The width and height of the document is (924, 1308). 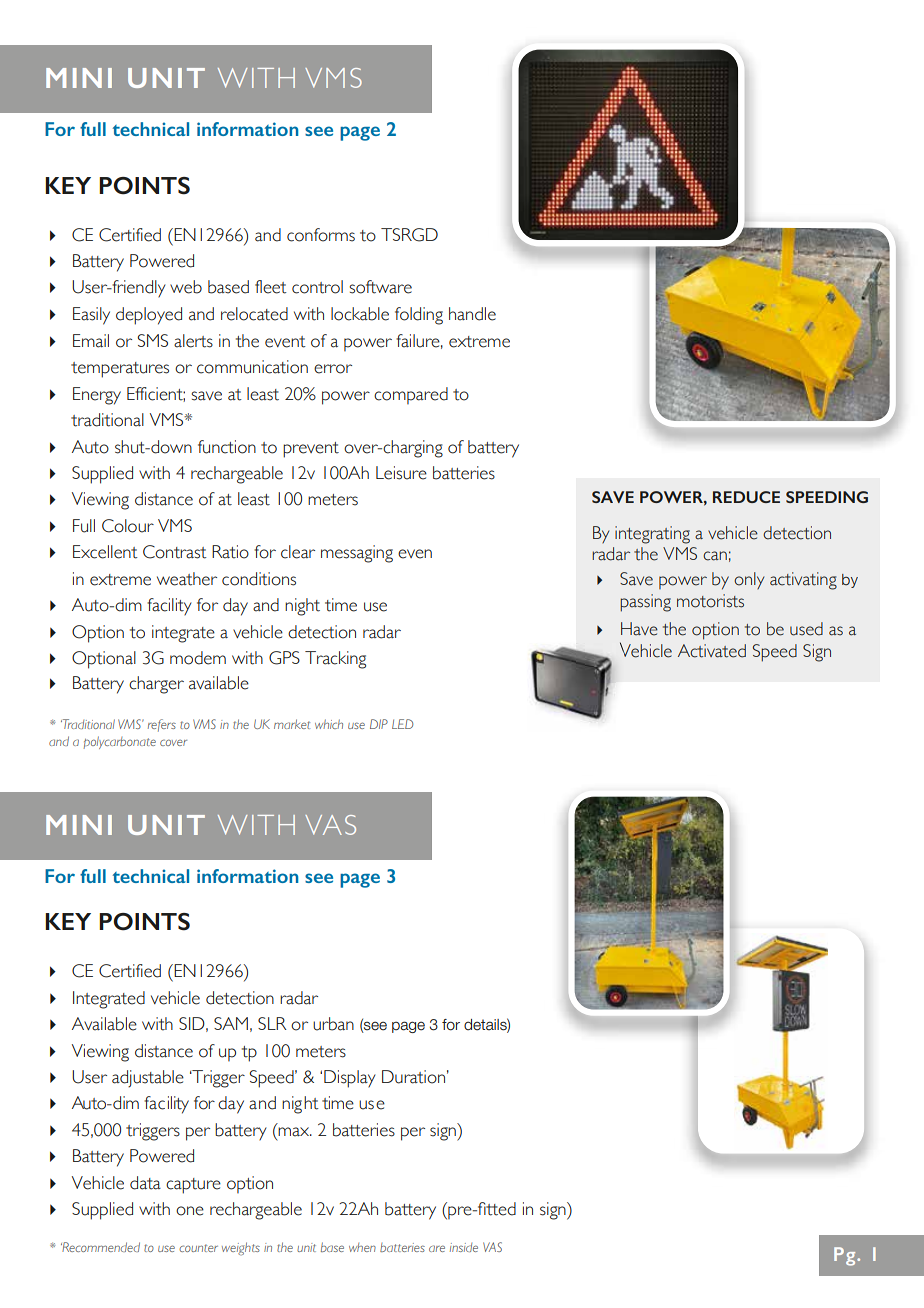 What do you see at coordinates (464, 1247) in the document?
I see `inside` at bounding box center [464, 1247].
